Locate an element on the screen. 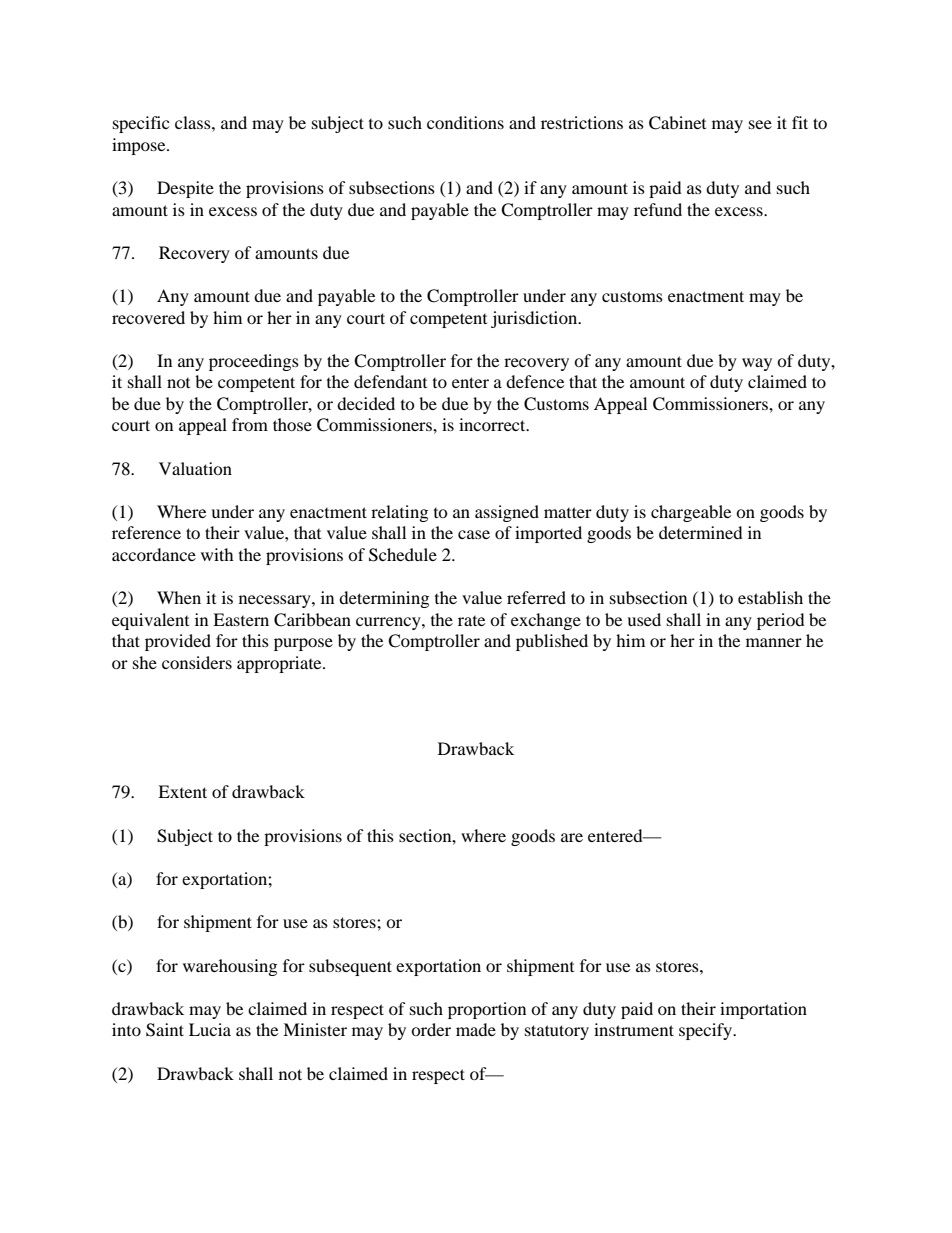  with is located at coordinates (217, 554).
